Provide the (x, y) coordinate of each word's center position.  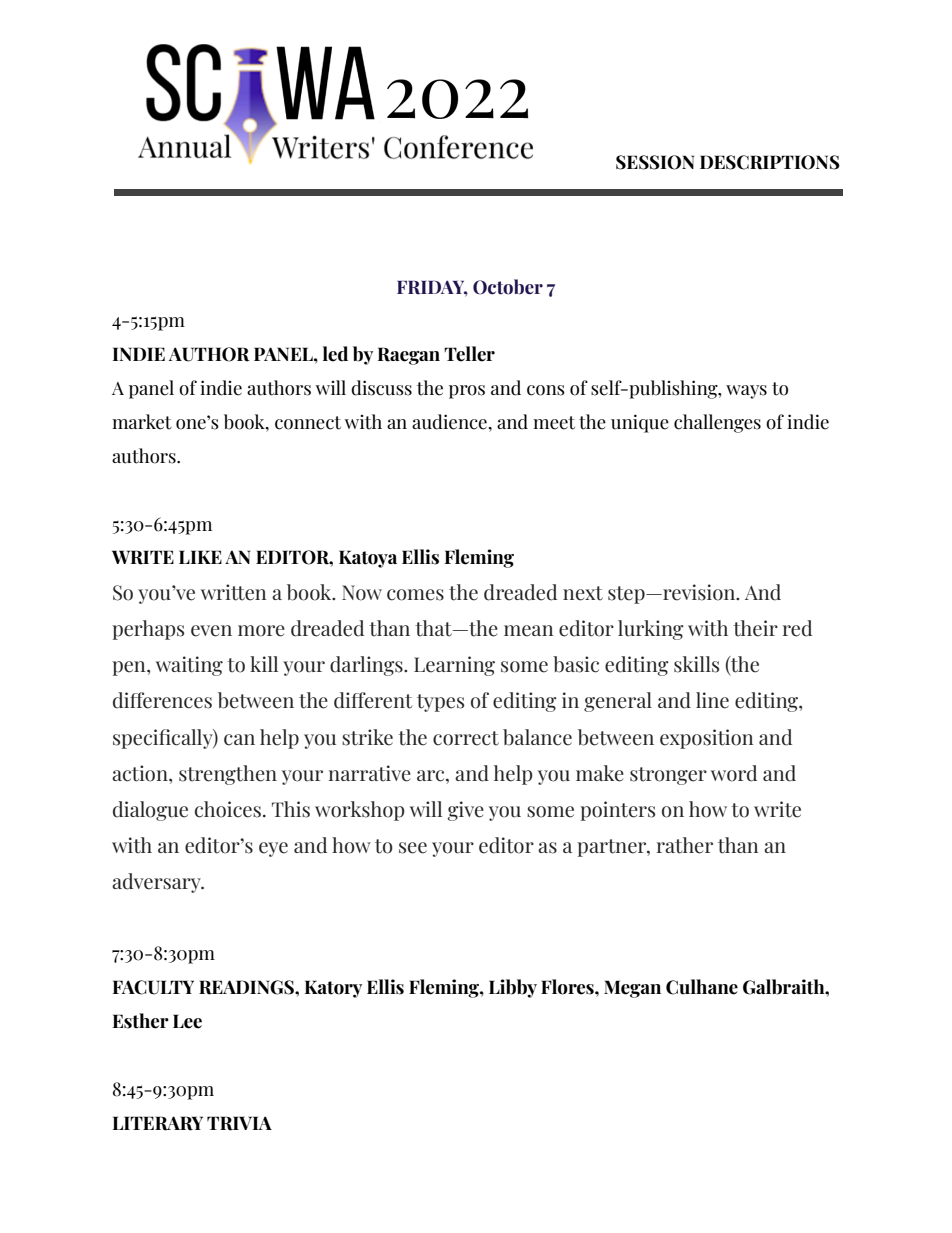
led (335, 354)
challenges (717, 423)
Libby (513, 988)
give (465, 811)
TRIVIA (239, 1123)
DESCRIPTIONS (770, 162)
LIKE (200, 557)
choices (228, 809)
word (734, 773)
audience (450, 422)
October (508, 287)
